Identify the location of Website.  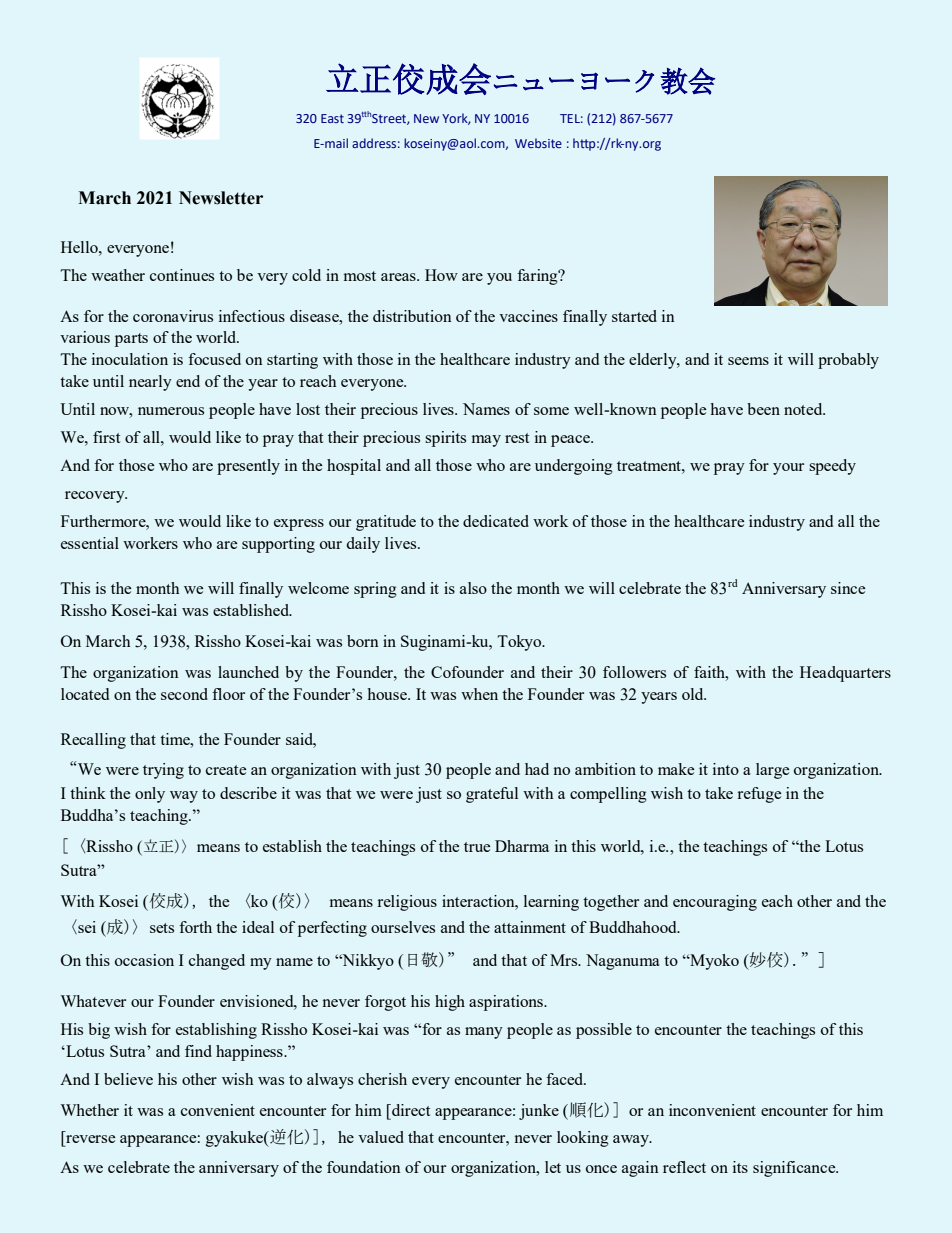
(538, 143).
